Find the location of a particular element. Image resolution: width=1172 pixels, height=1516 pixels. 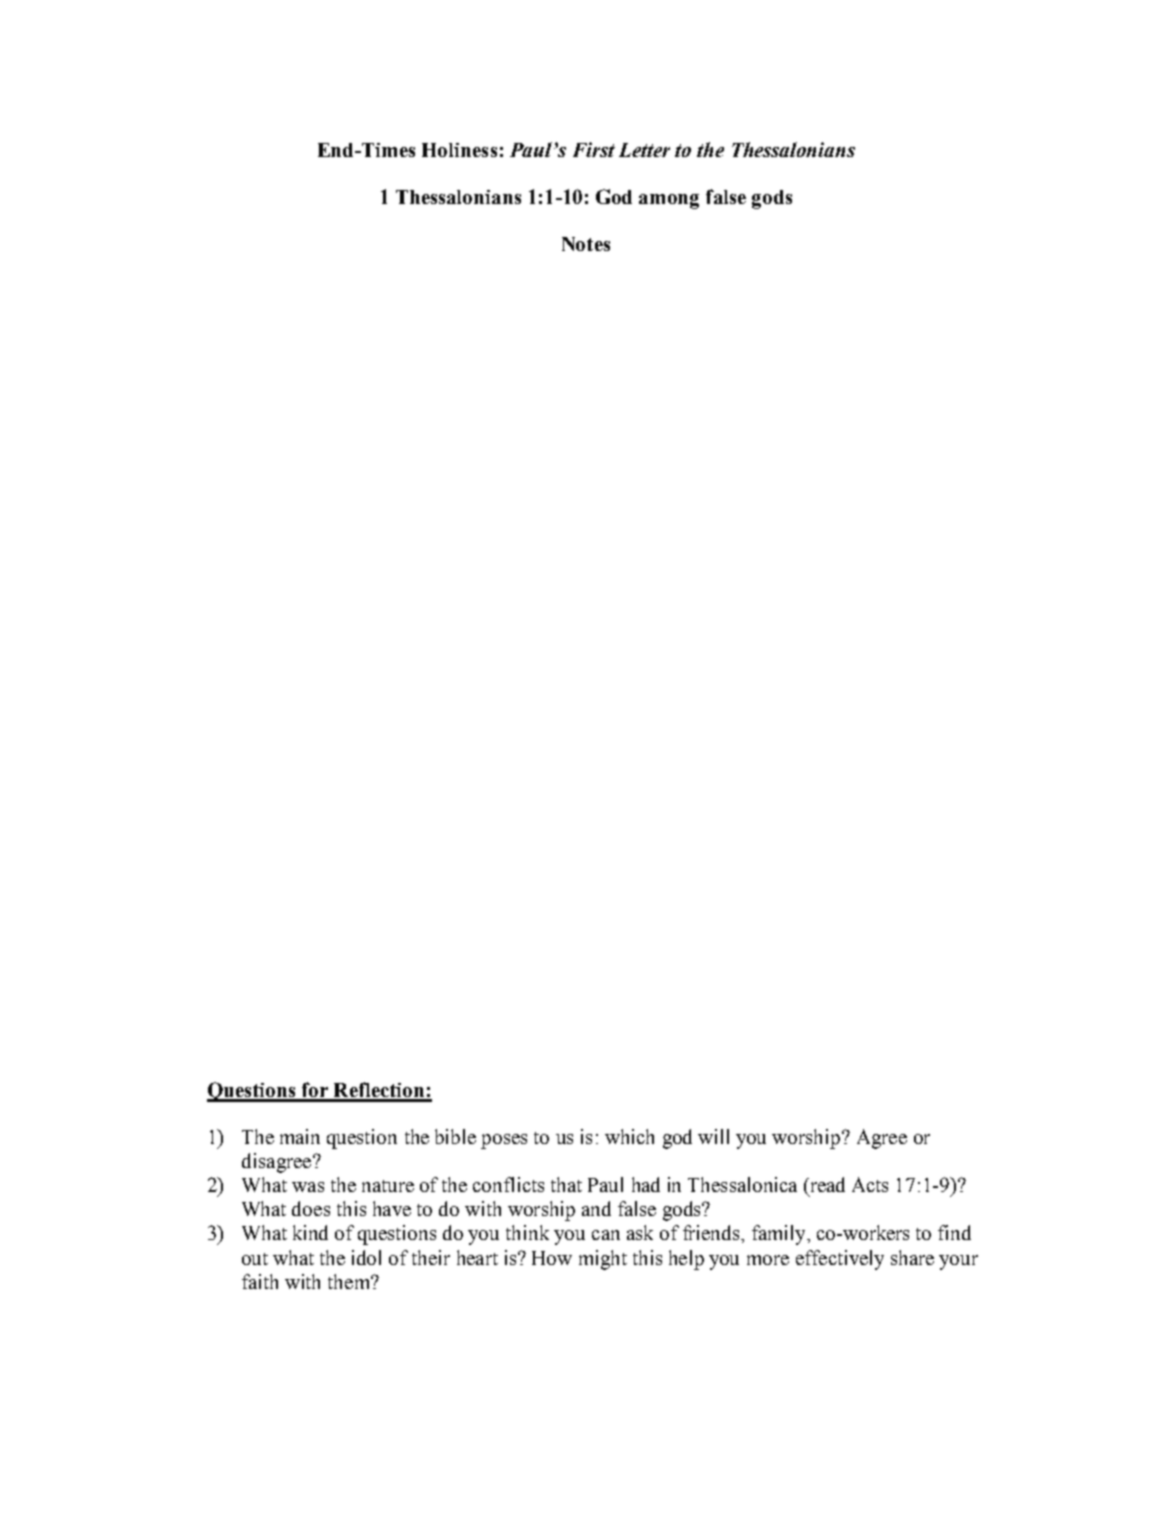

idol is located at coordinates (366, 1257).
